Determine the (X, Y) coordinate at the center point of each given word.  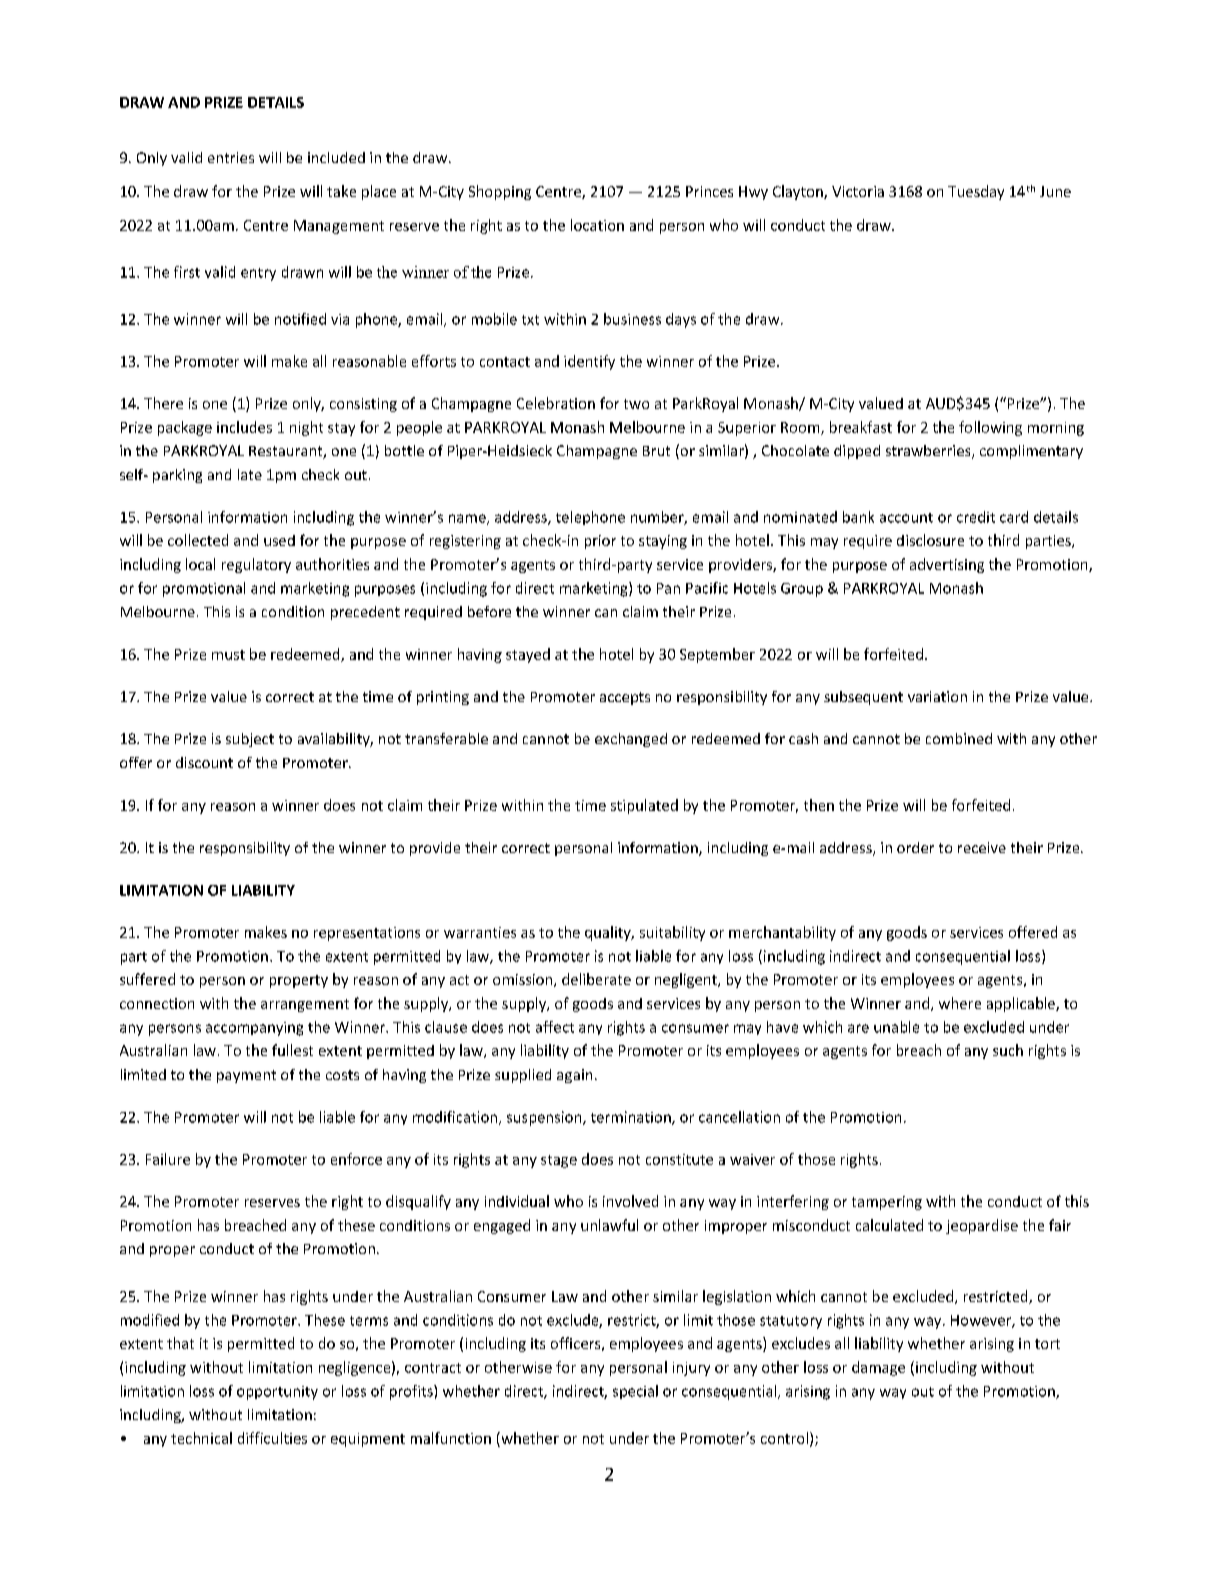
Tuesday (976, 192)
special (635, 1392)
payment (246, 1076)
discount (204, 762)
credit (976, 517)
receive (982, 847)
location (597, 225)
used (279, 540)
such (1008, 1050)
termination (632, 1118)
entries (231, 157)
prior (600, 542)
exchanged (631, 740)
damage (878, 1368)
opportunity (277, 1393)
